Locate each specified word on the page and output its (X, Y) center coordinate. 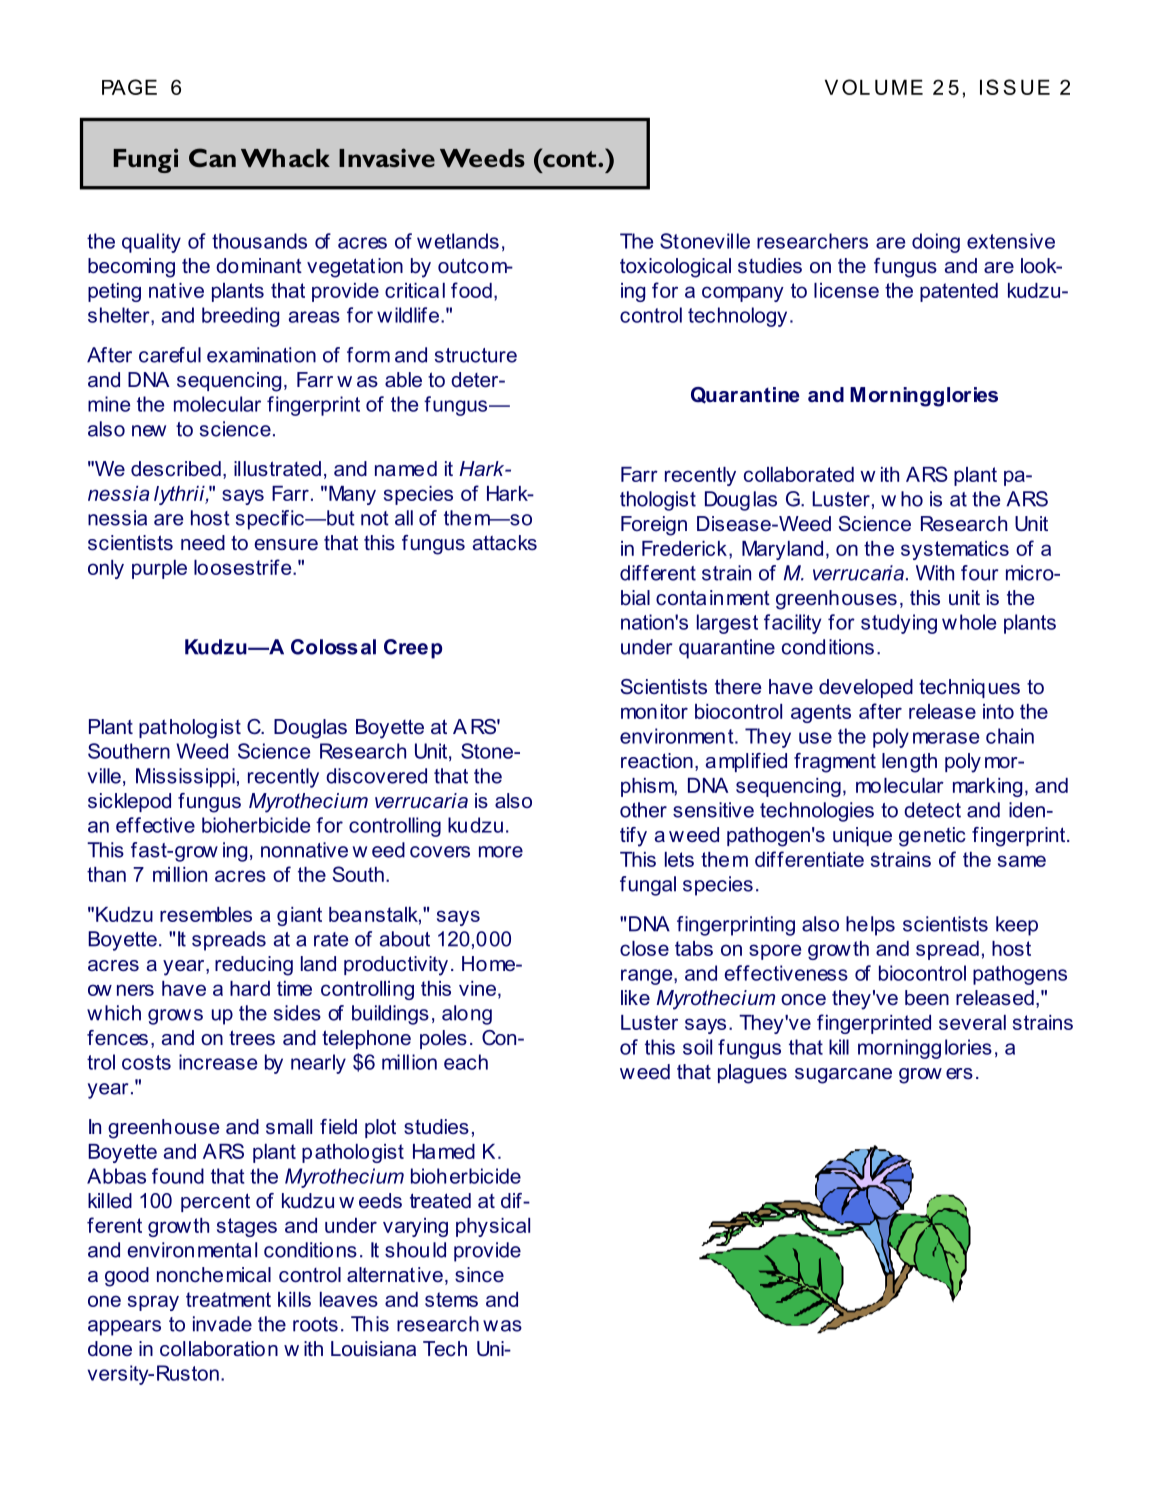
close (644, 948)
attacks (505, 543)
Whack (285, 158)
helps (870, 926)
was (502, 1326)
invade (222, 1324)
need (203, 543)
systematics (955, 550)
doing (936, 243)
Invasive (387, 157)
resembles (206, 914)
